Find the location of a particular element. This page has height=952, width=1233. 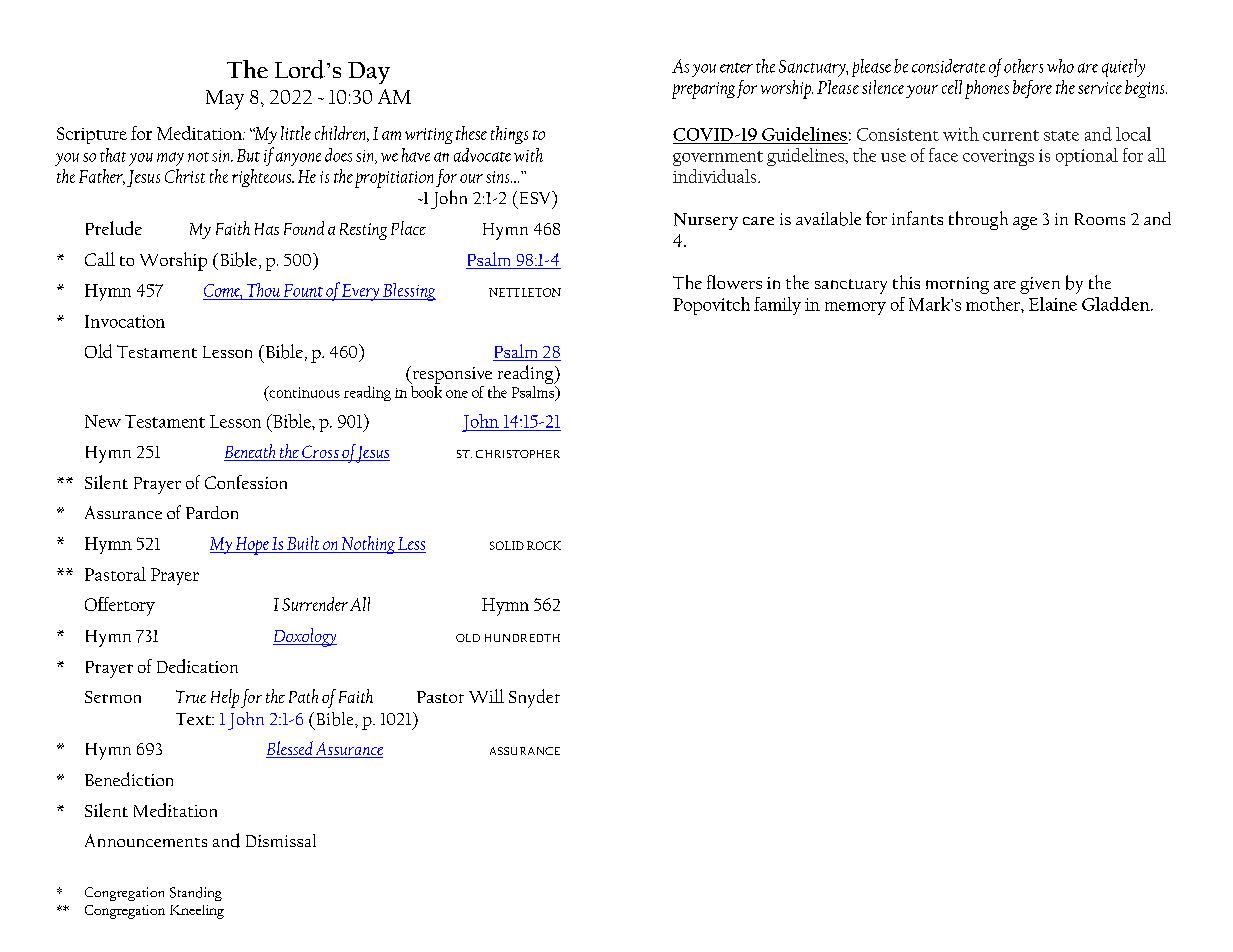

Snyder is located at coordinates (534, 698).
